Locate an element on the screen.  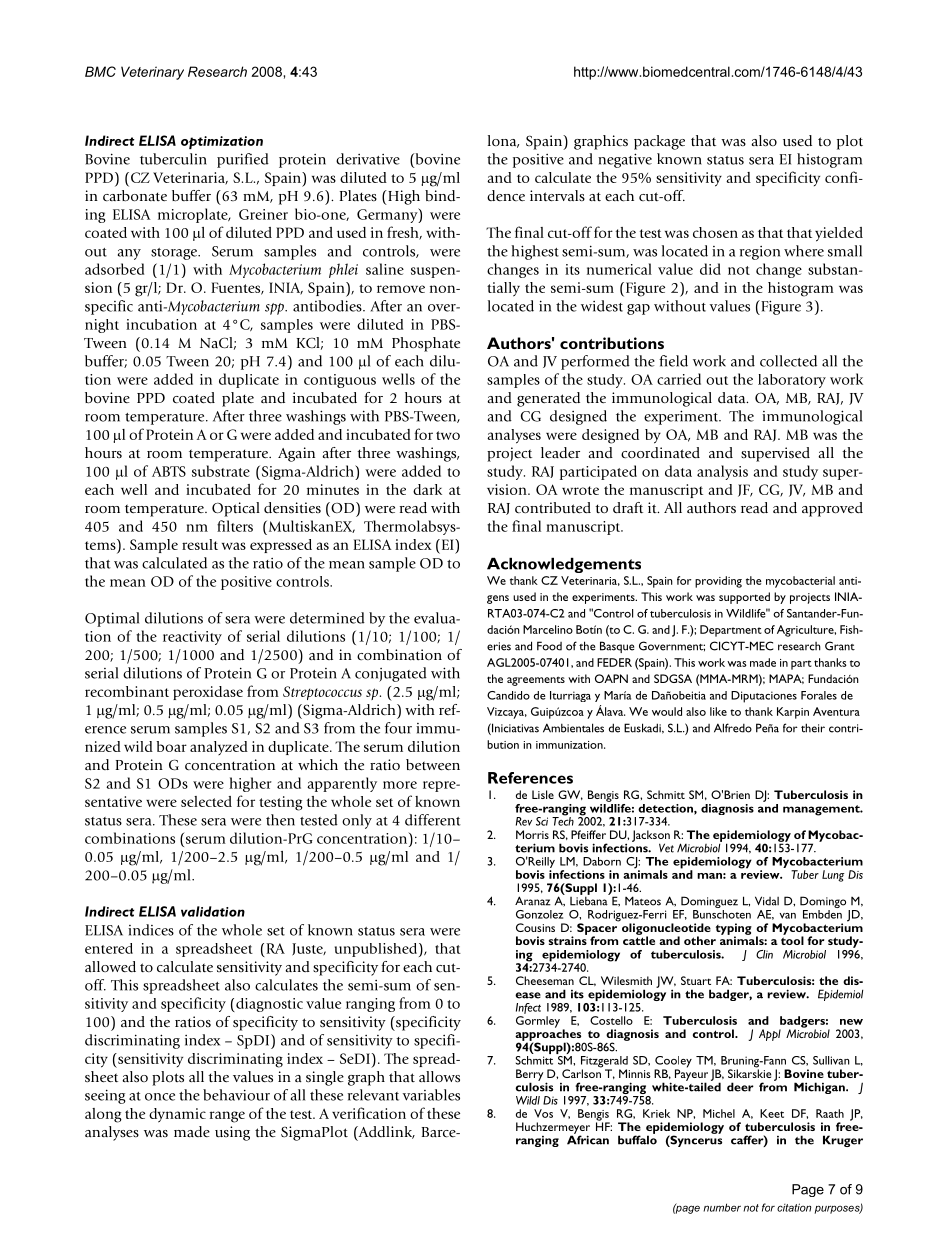
package is located at coordinates (659, 142).
